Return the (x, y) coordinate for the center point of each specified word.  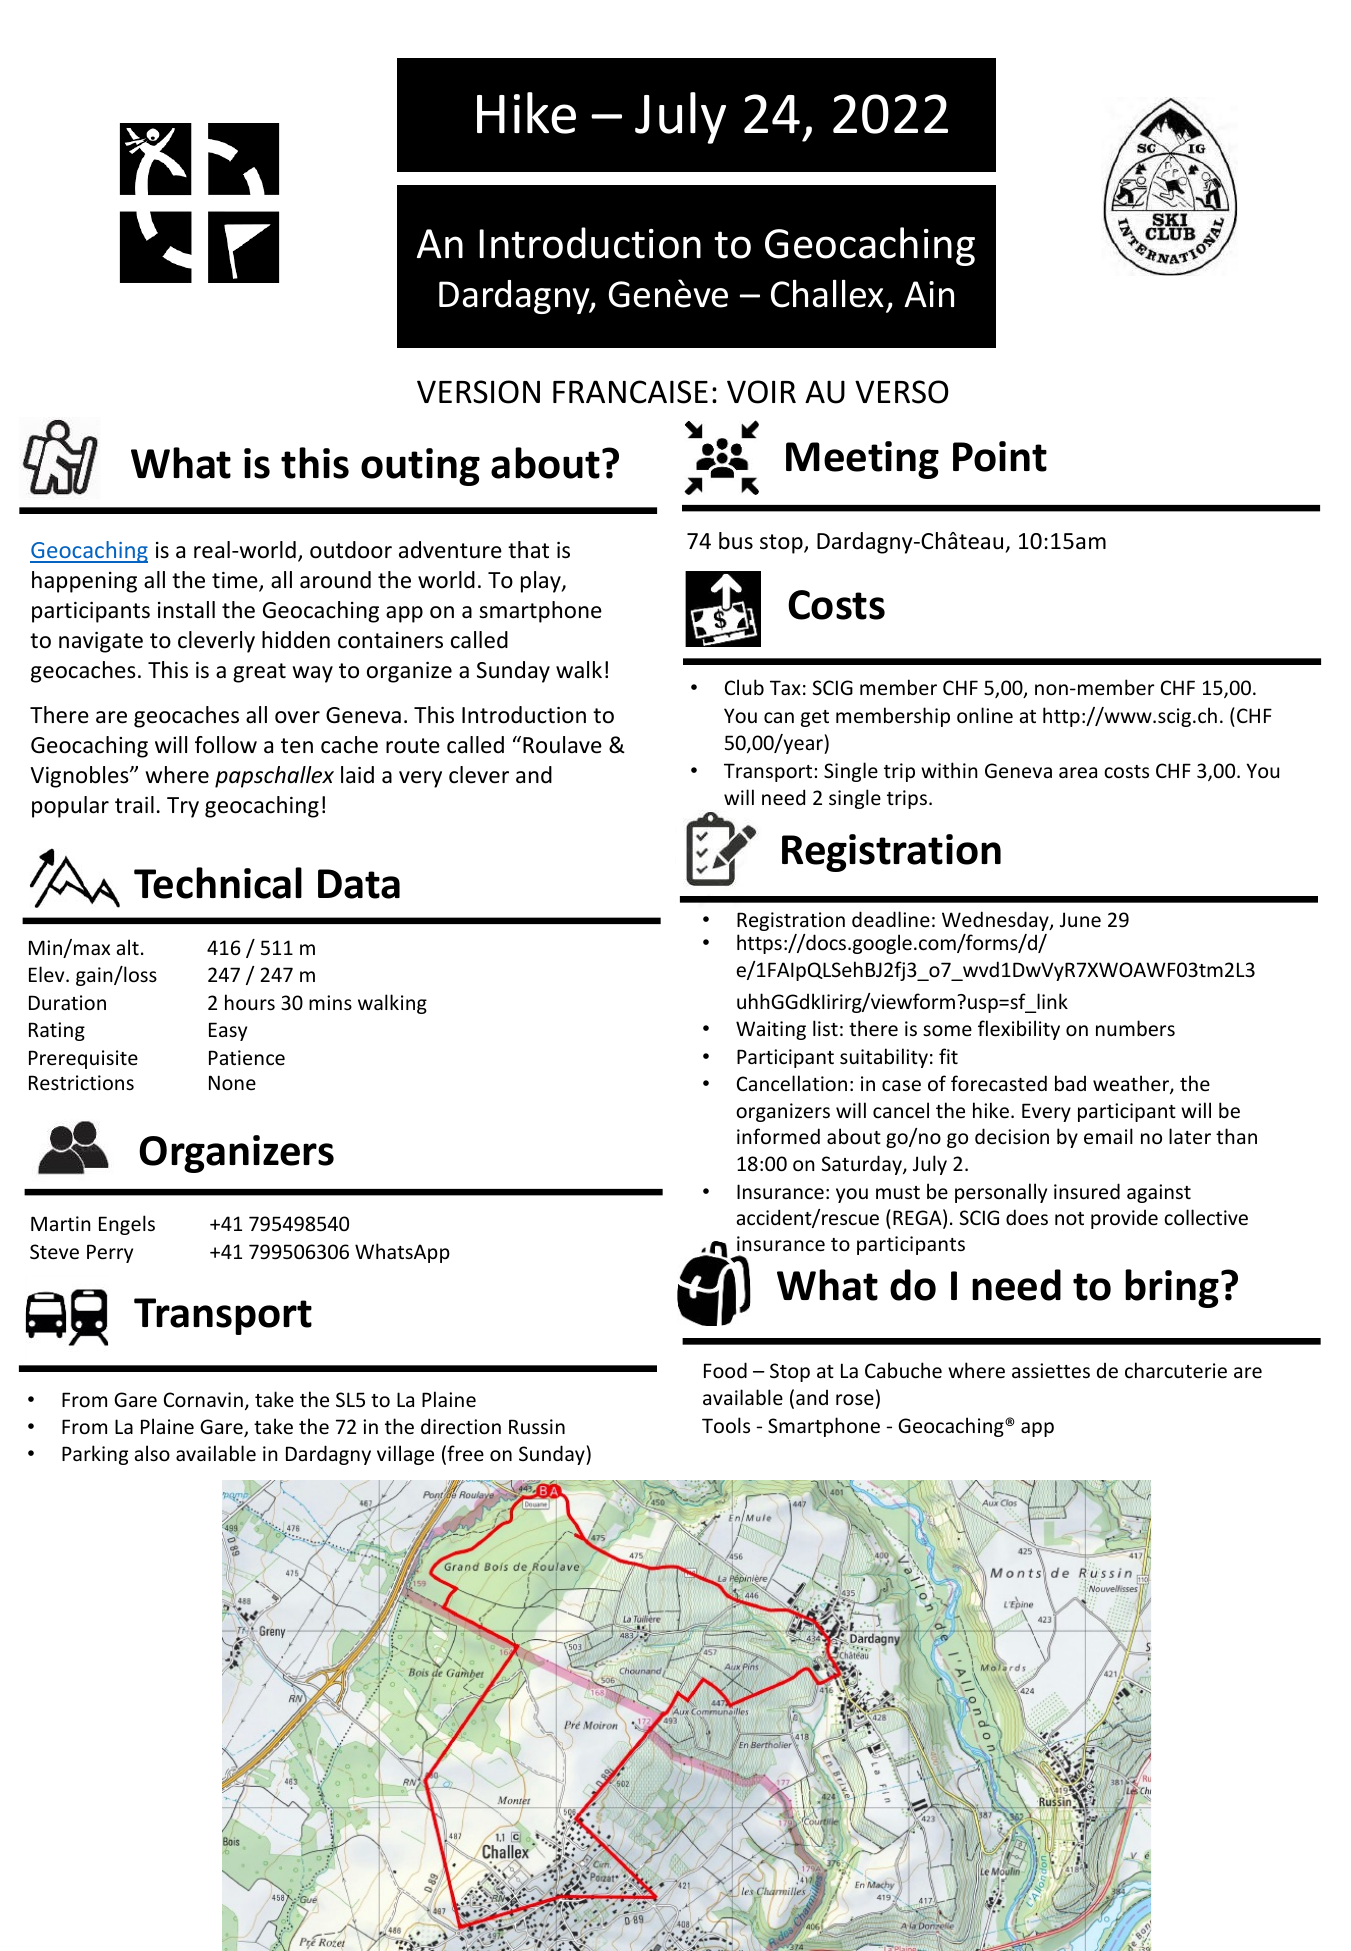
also (152, 1453)
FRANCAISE (630, 392)
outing (420, 467)
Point (1000, 456)
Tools (726, 1425)
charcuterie (1176, 1370)
